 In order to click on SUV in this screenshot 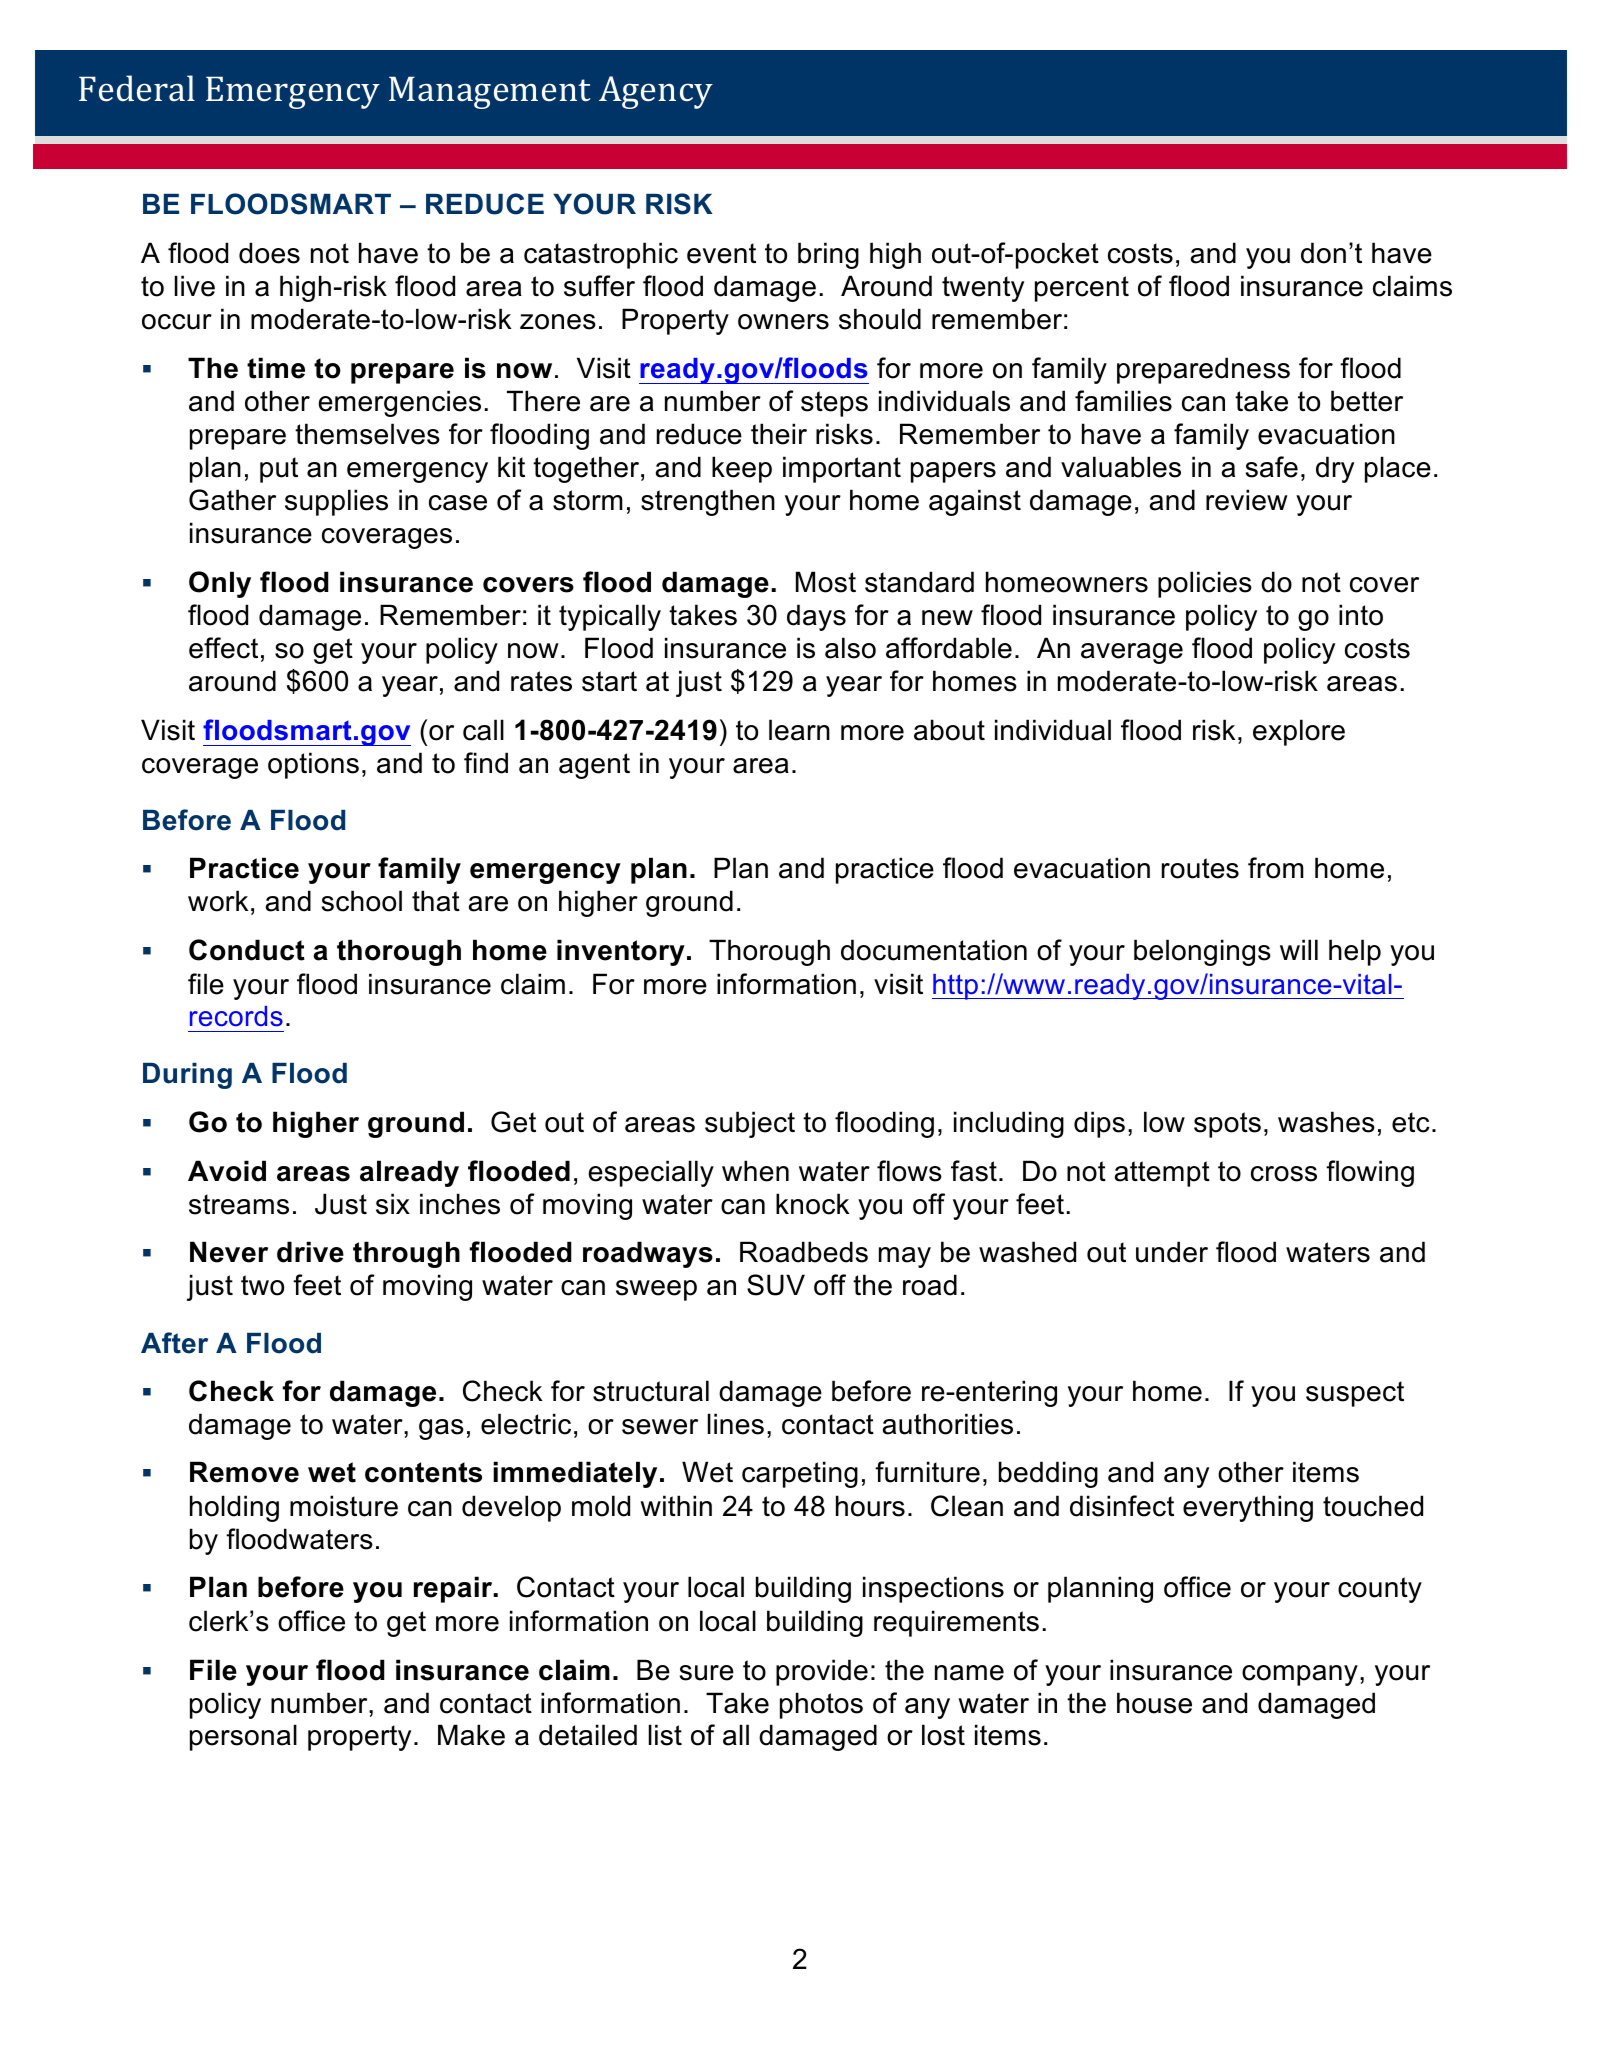, I will do `click(776, 1285)`.
